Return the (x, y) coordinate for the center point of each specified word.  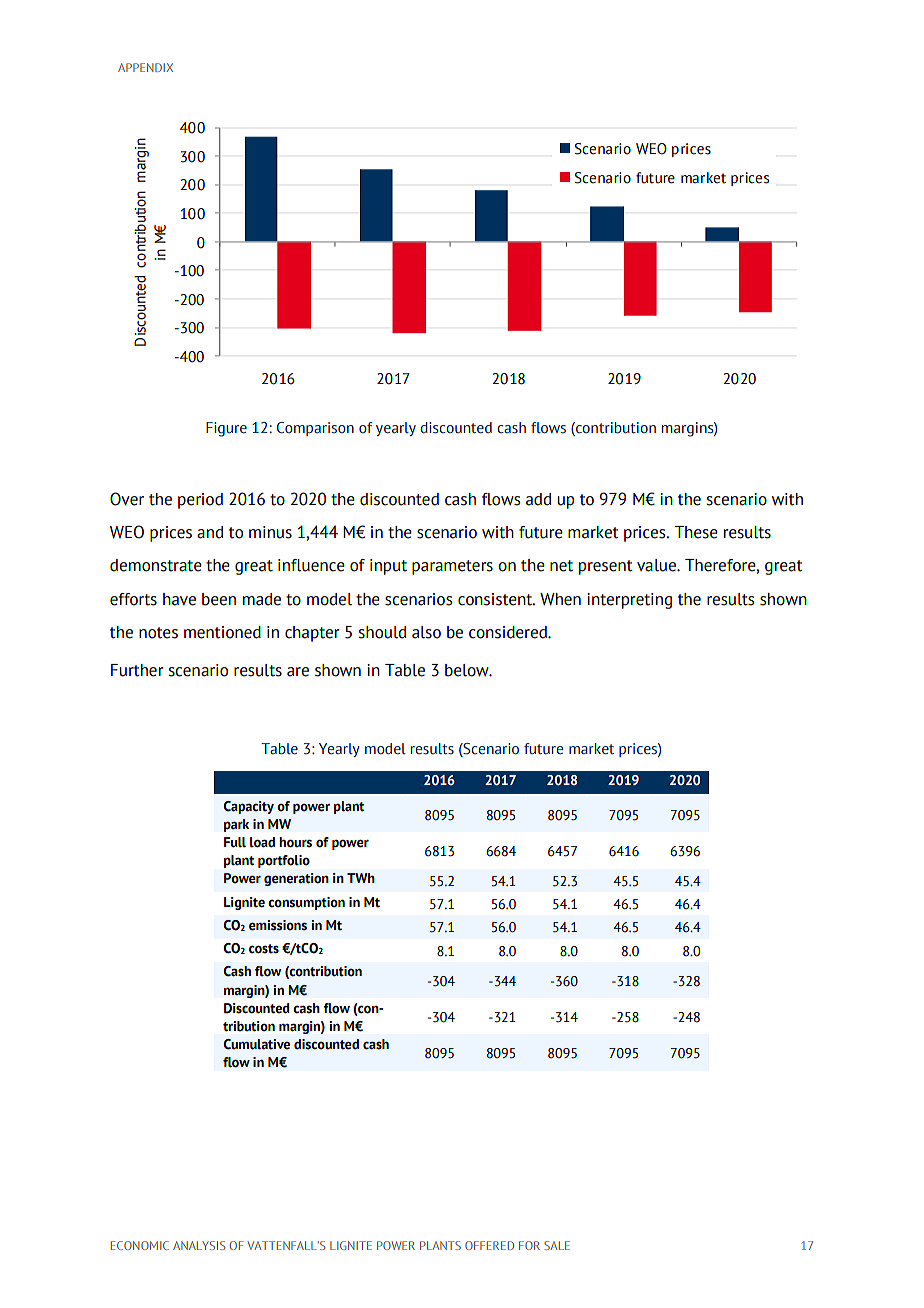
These (696, 532)
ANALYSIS (199, 1245)
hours (295, 842)
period (200, 501)
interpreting (629, 601)
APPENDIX (145, 67)
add (538, 499)
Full (235, 842)
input (388, 567)
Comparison (315, 429)
